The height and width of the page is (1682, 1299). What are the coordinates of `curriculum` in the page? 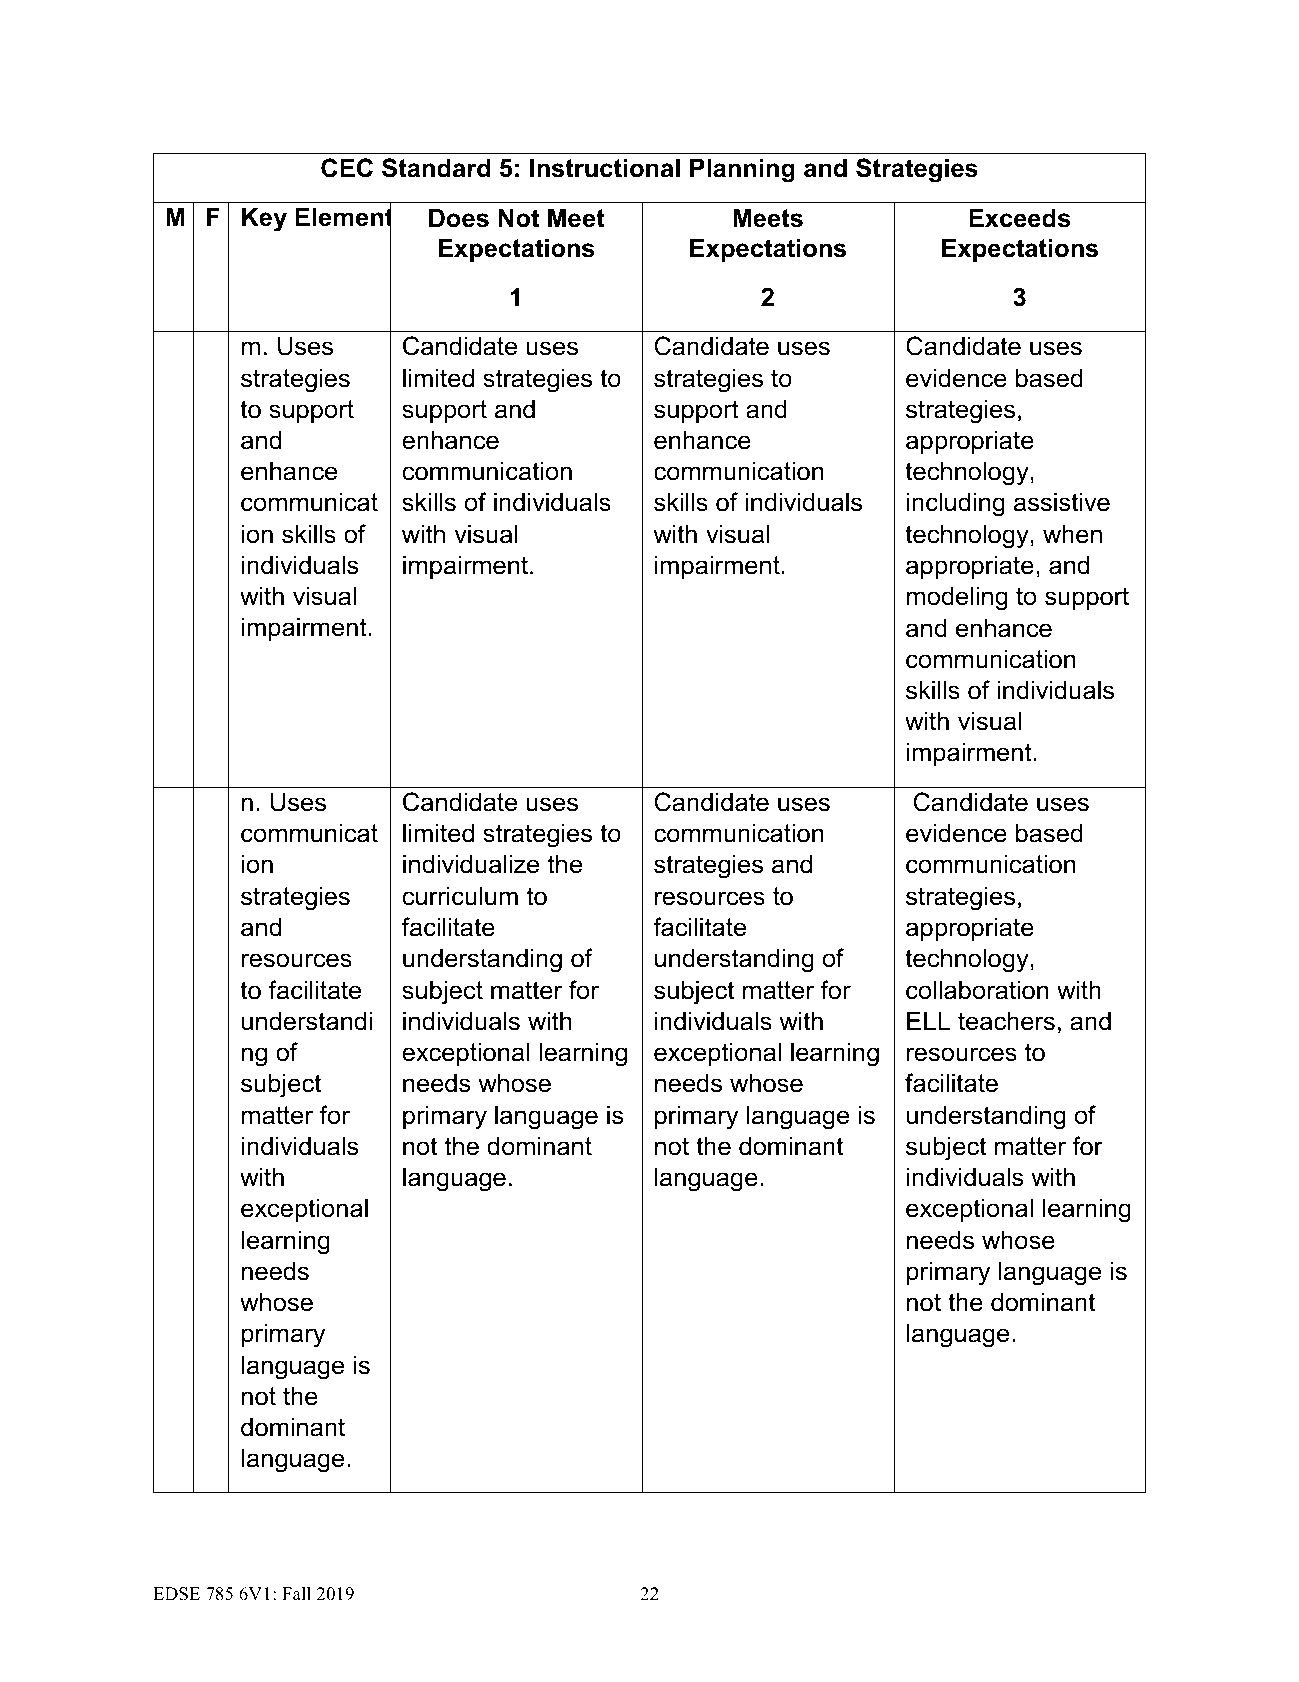 It's located at (460, 896).
